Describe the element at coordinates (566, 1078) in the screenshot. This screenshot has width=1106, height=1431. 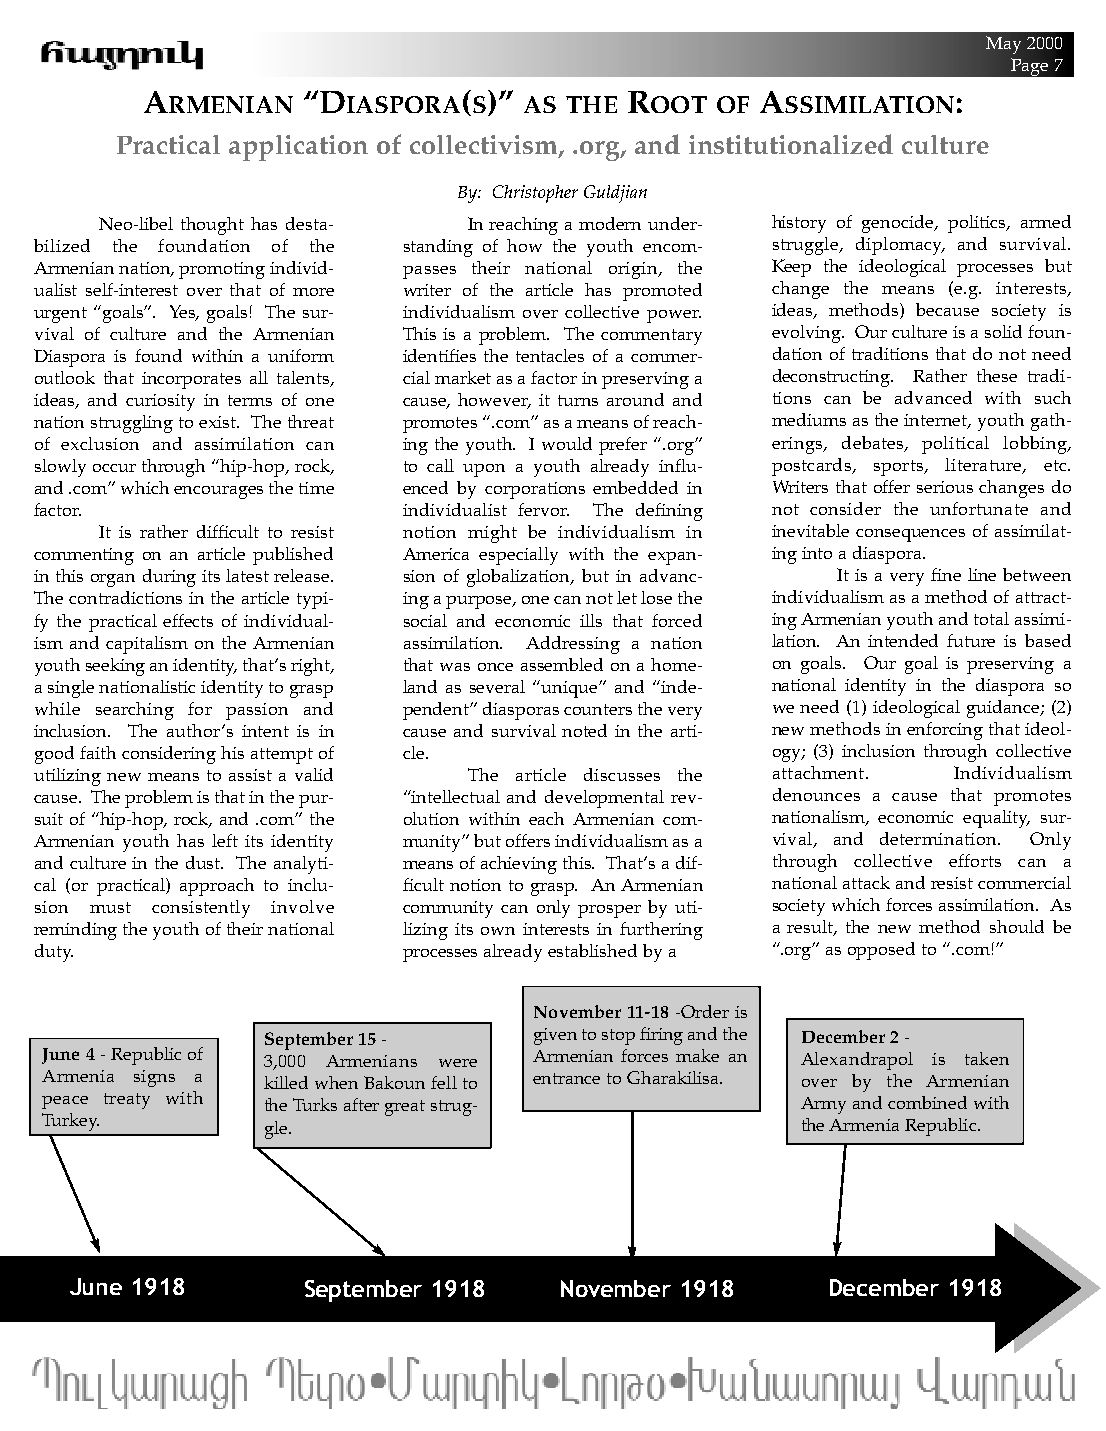
I see `entrance` at that location.
